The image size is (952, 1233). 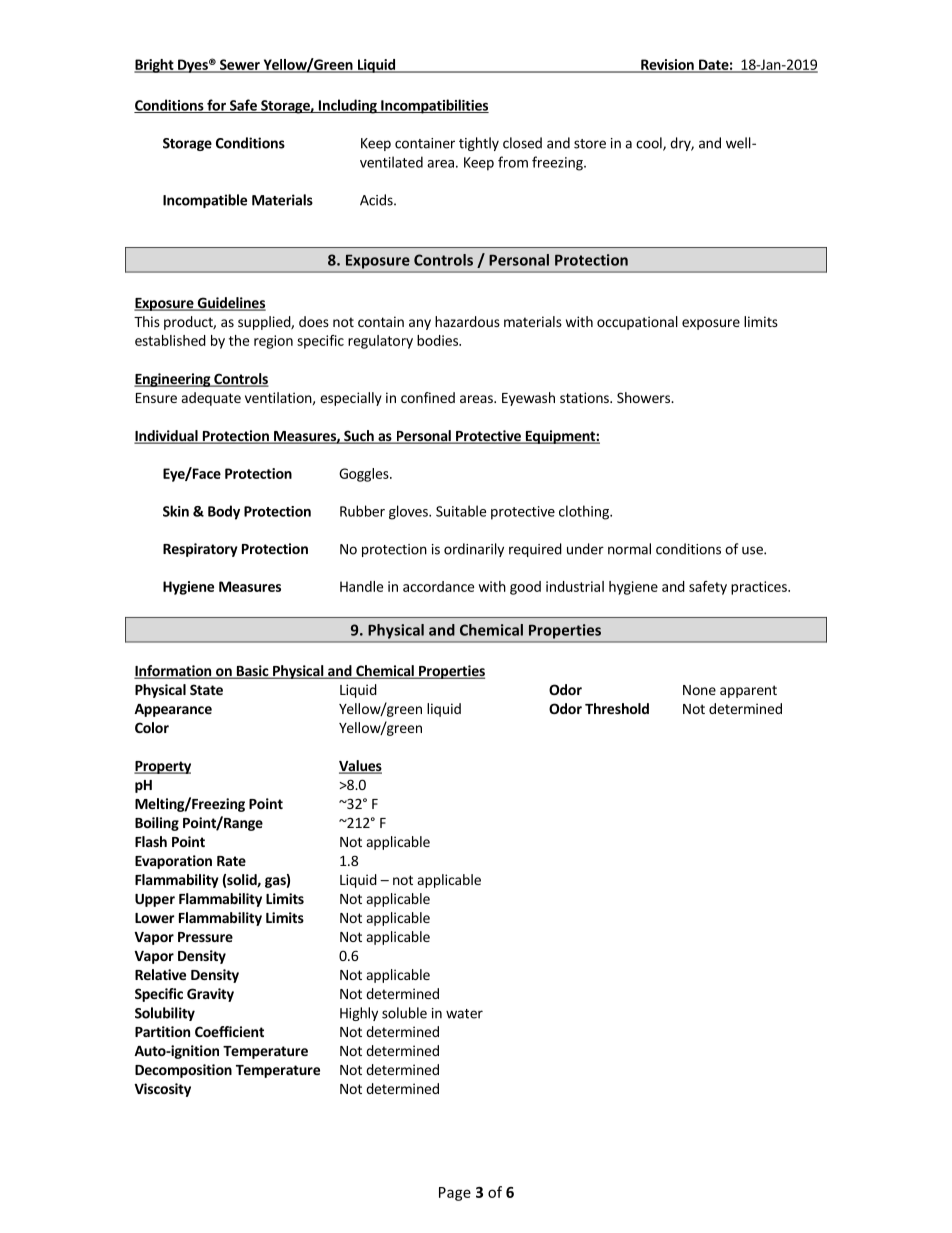 I want to click on Viscosity, so click(x=162, y=1090).
